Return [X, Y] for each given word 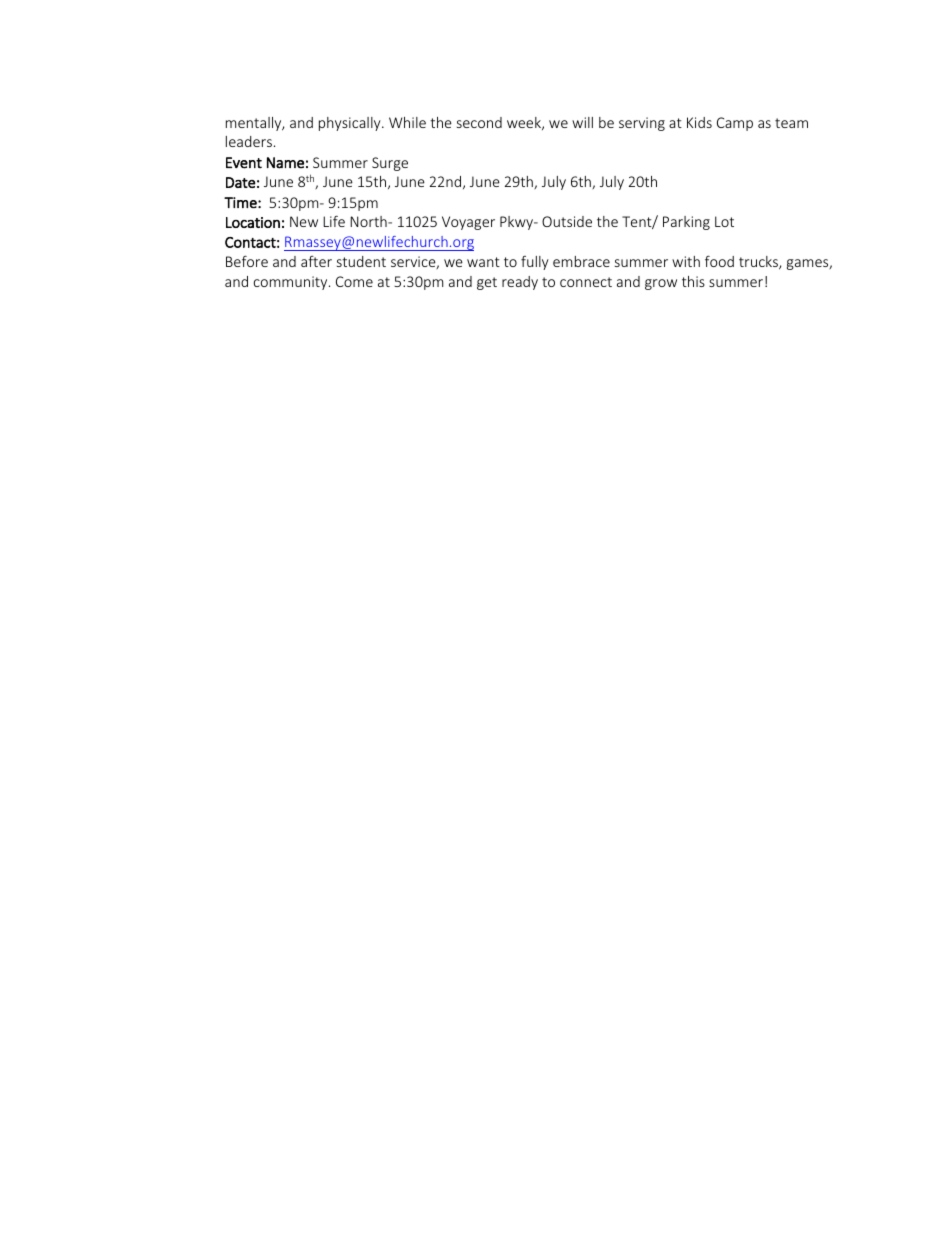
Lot [724, 221]
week [525, 123]
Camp [735, 124]
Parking [686, 223]
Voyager [468, 223]
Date [241, 182]
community [292, 283]
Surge [390, 164]
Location [253, 222]
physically [351, 124]
